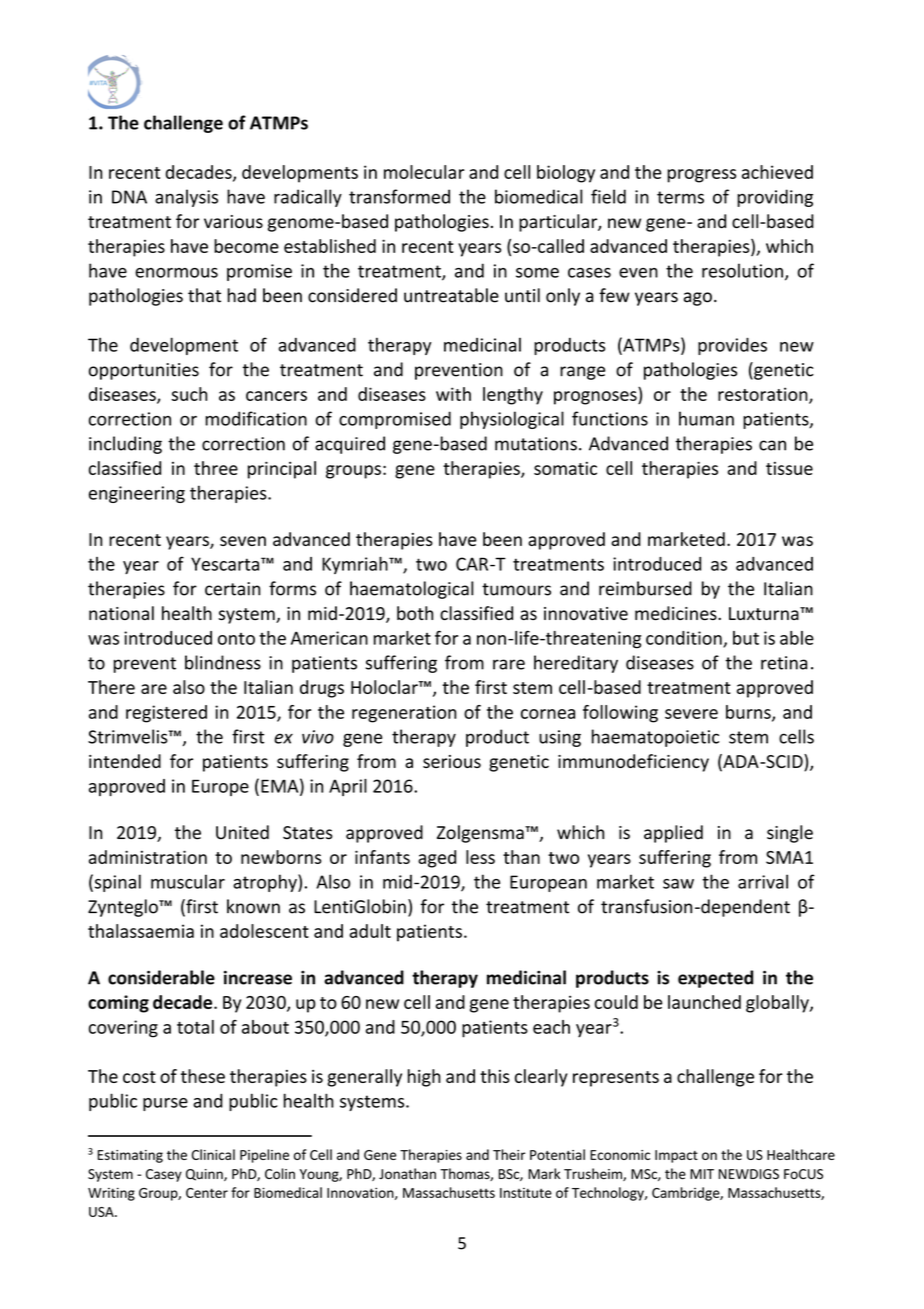 The height and width of the page is (1309, 924). What do you see at coordinates (205, 1175) in the page?
I see `Quinn` at bounding box center [205, 1175].
